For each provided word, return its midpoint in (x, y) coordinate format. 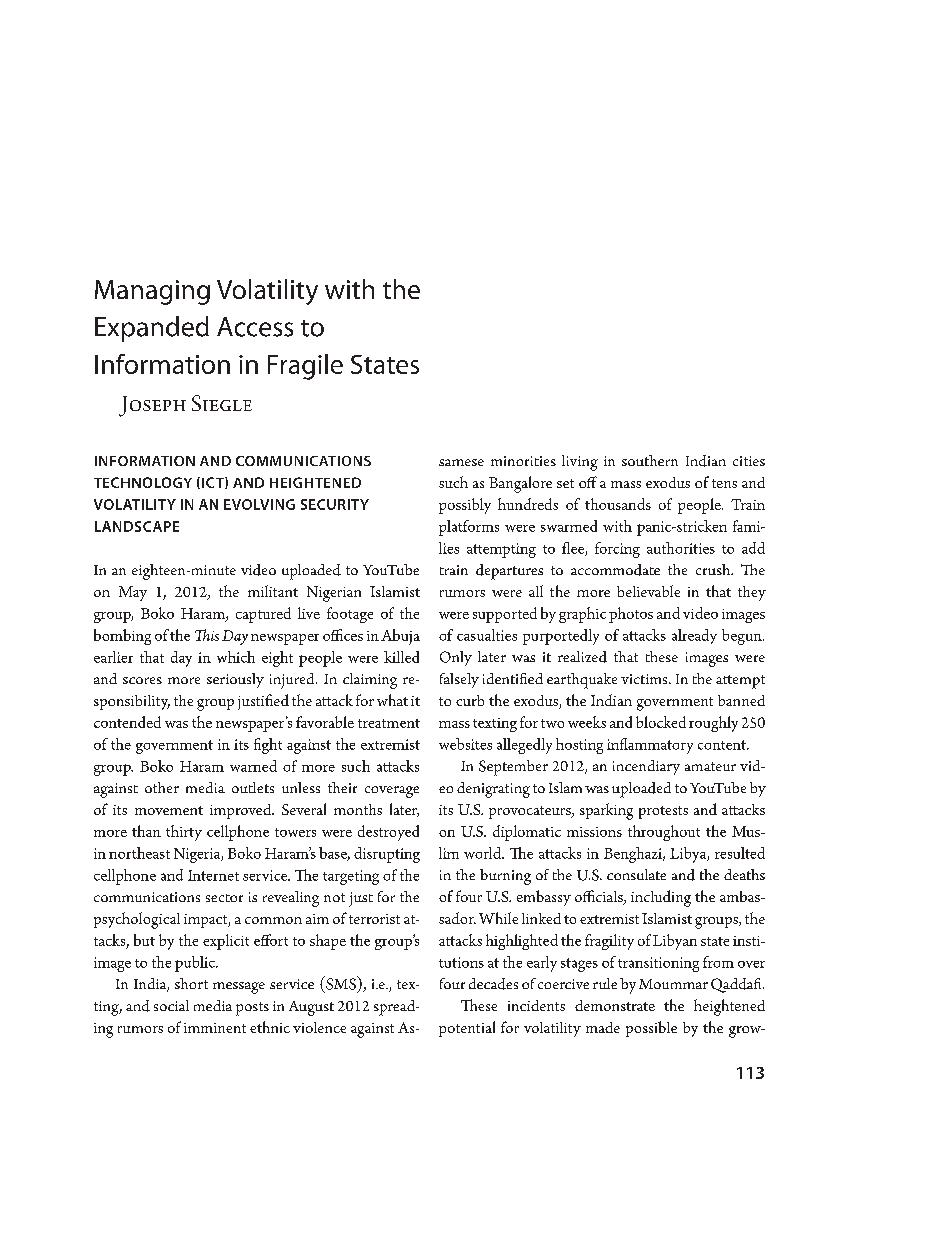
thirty (184, 833)
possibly (465, 506)
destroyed (388, 833)
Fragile (305, 367)
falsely (459, 680)
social (171, 1005)
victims (645, 679)
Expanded (152, 329)
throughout (664, 833)
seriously (235, 680)
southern (650, 460)
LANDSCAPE (137, 526)
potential (467, 1029)
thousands (618, 504)
